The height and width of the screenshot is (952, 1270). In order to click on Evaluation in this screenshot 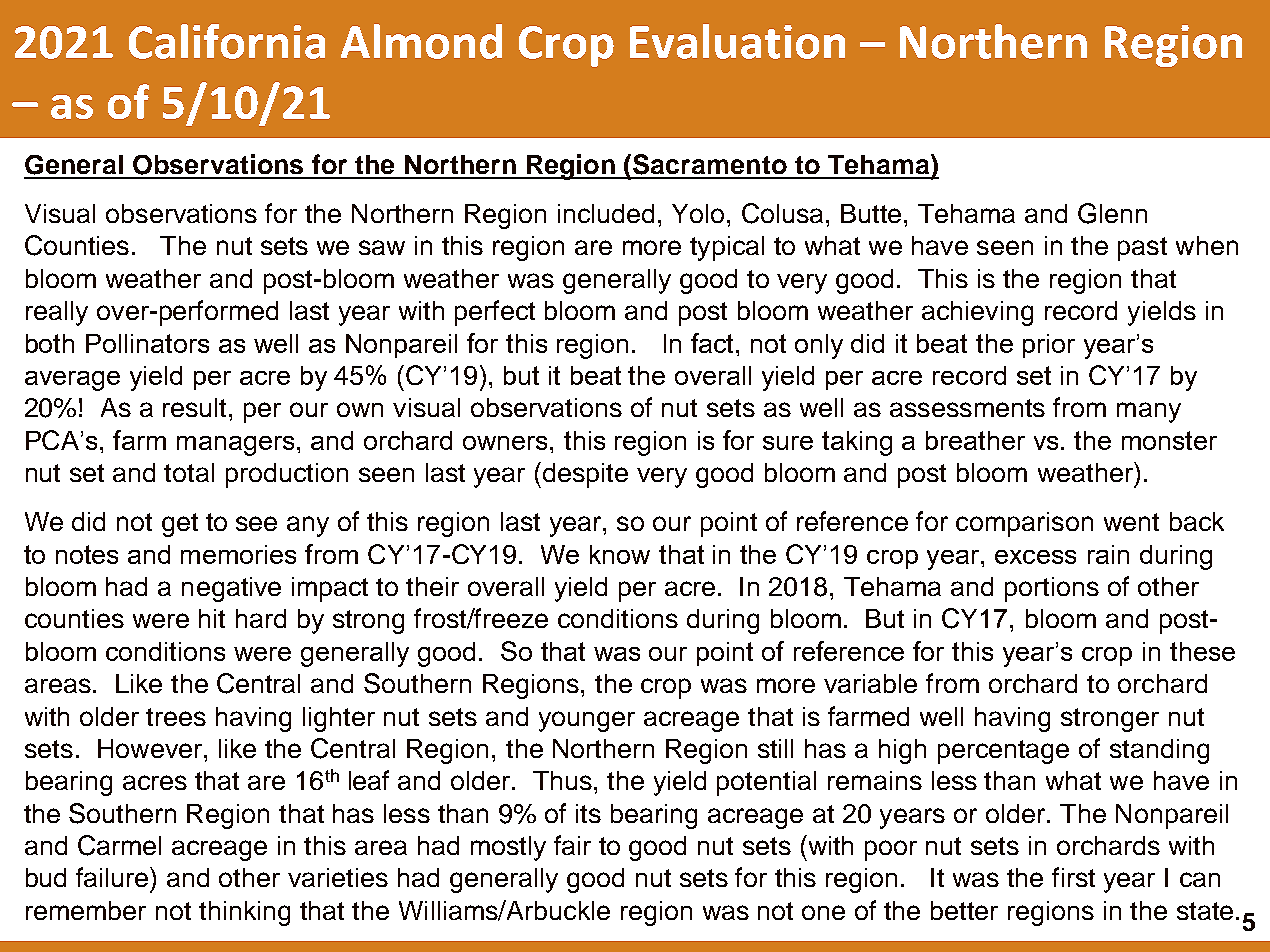, I will do `click(737, 41)`.
